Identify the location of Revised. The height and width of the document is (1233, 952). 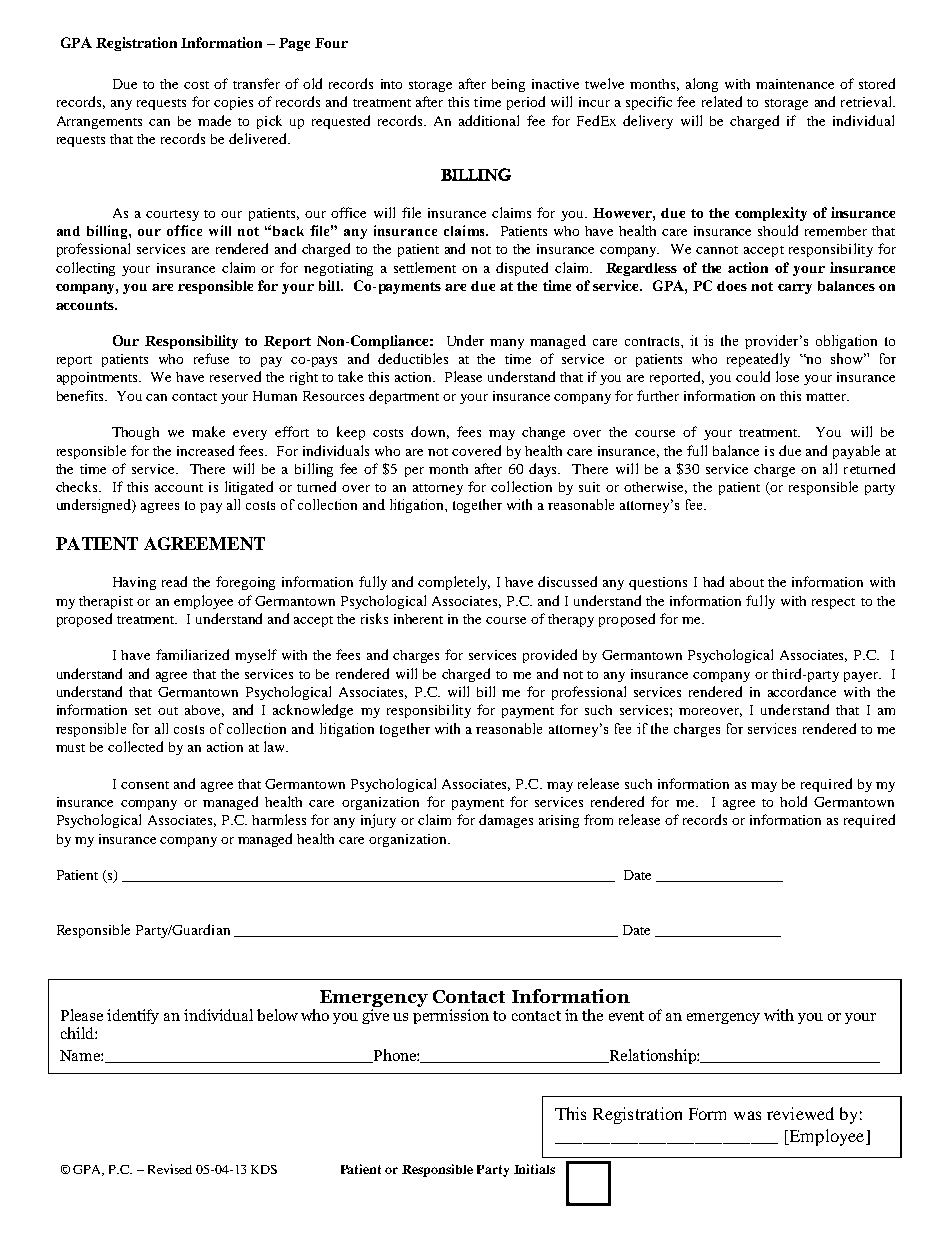
(170, 1169).
